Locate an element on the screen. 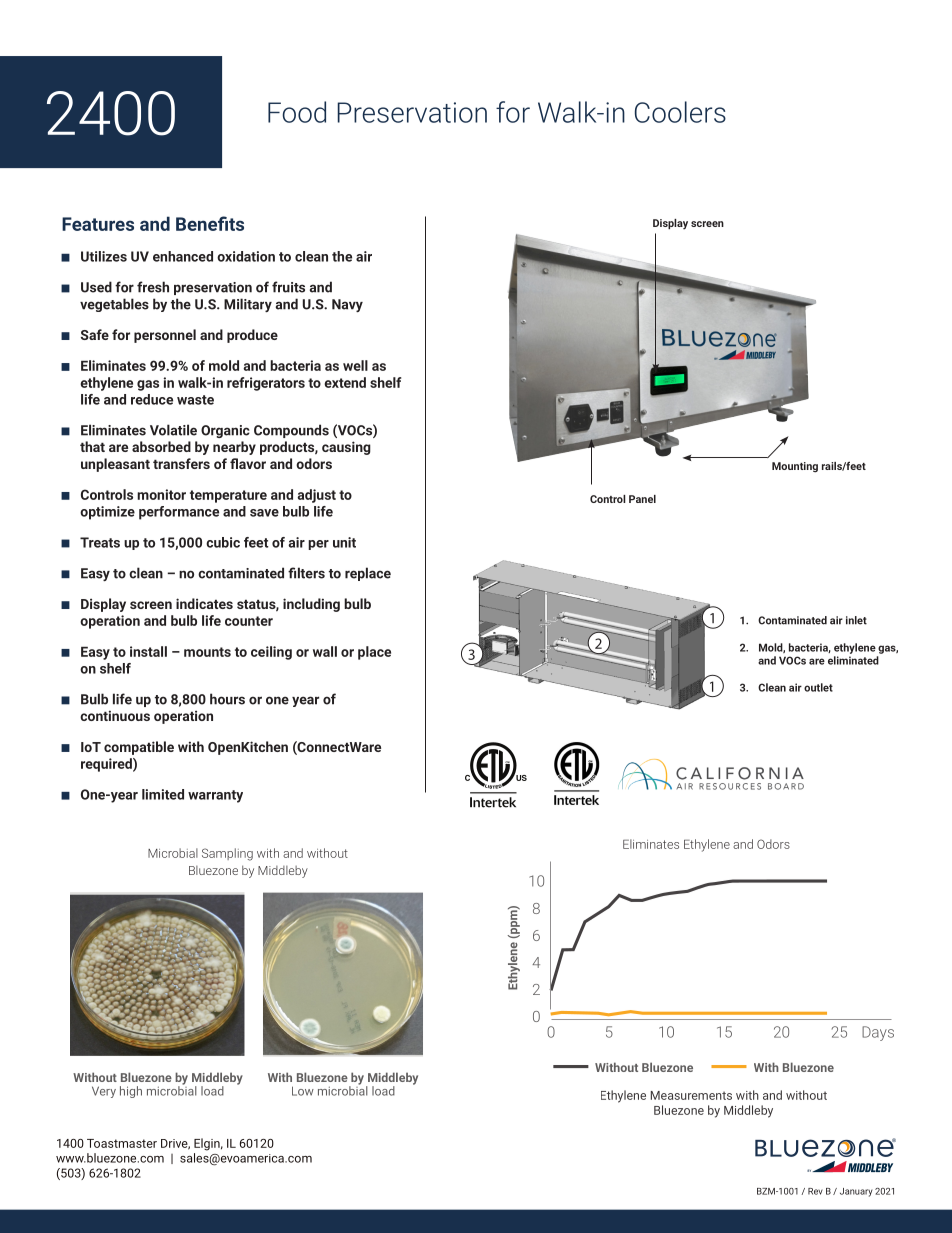 This screenshot has width=952, height=1233. Coolers is located at coordinates (680, 112).
